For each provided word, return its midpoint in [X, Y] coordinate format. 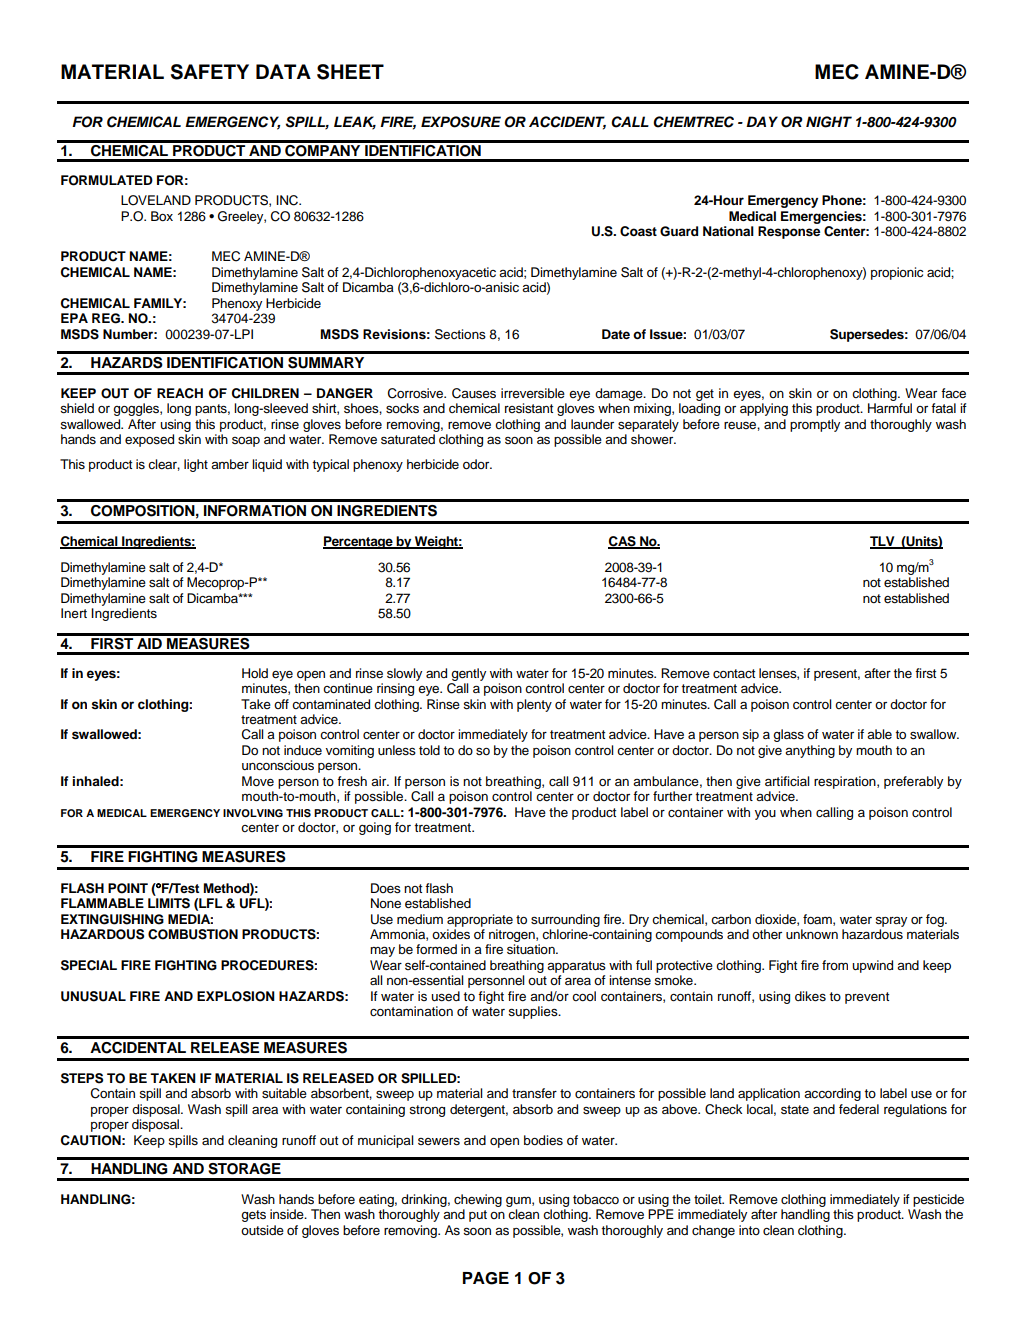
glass [788, 735]
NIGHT [829, 122]
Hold [255, 673]
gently [468, 674]
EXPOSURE [461, 122]
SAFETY [210, 72]
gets [253, 1216]
